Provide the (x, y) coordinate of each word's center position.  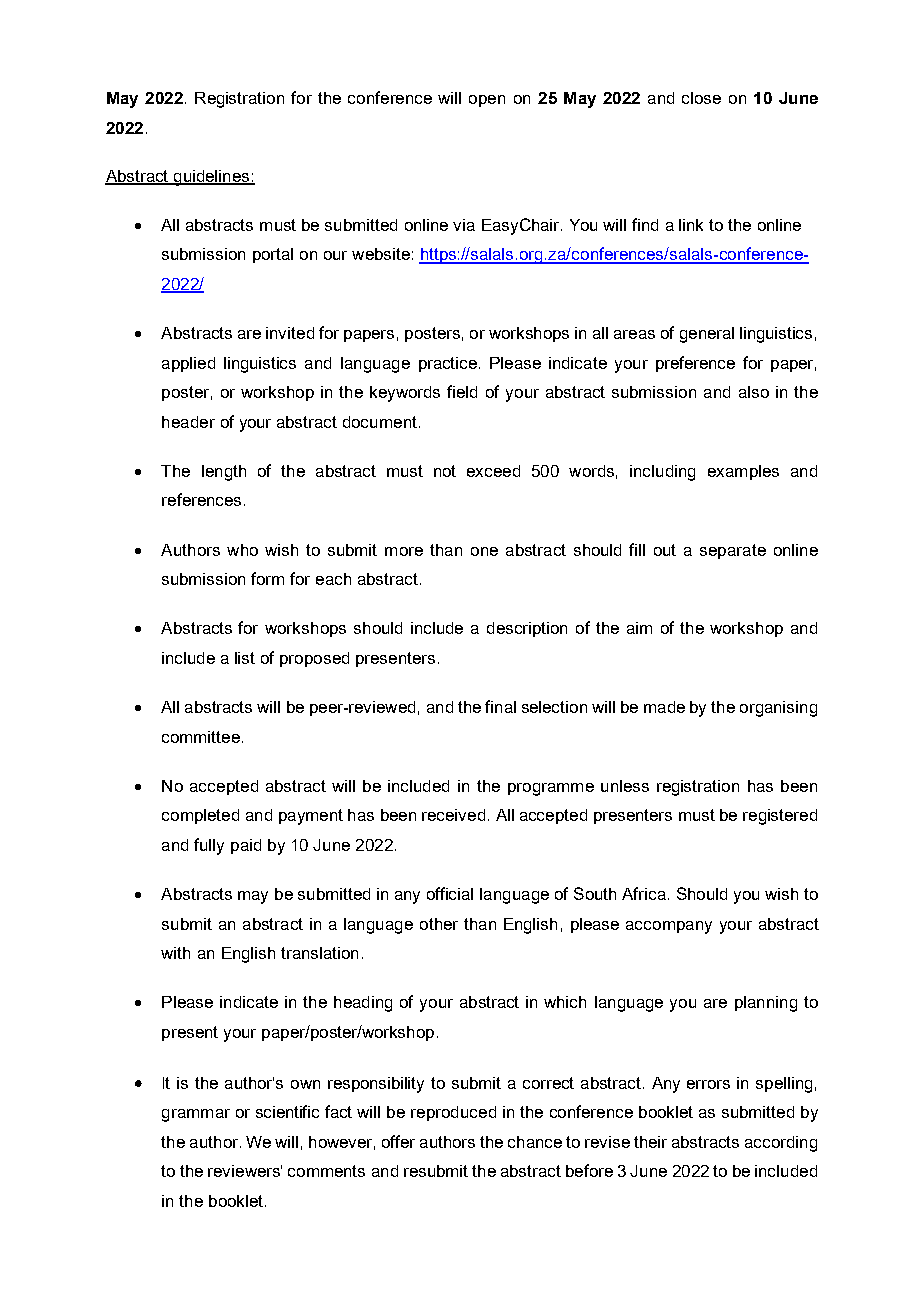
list (245, 658)
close (701, 98)
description (527, 629)
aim (639, 628)
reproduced (453, 1113)
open (487, 101)
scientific (287, 1111)
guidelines (211, 178)
